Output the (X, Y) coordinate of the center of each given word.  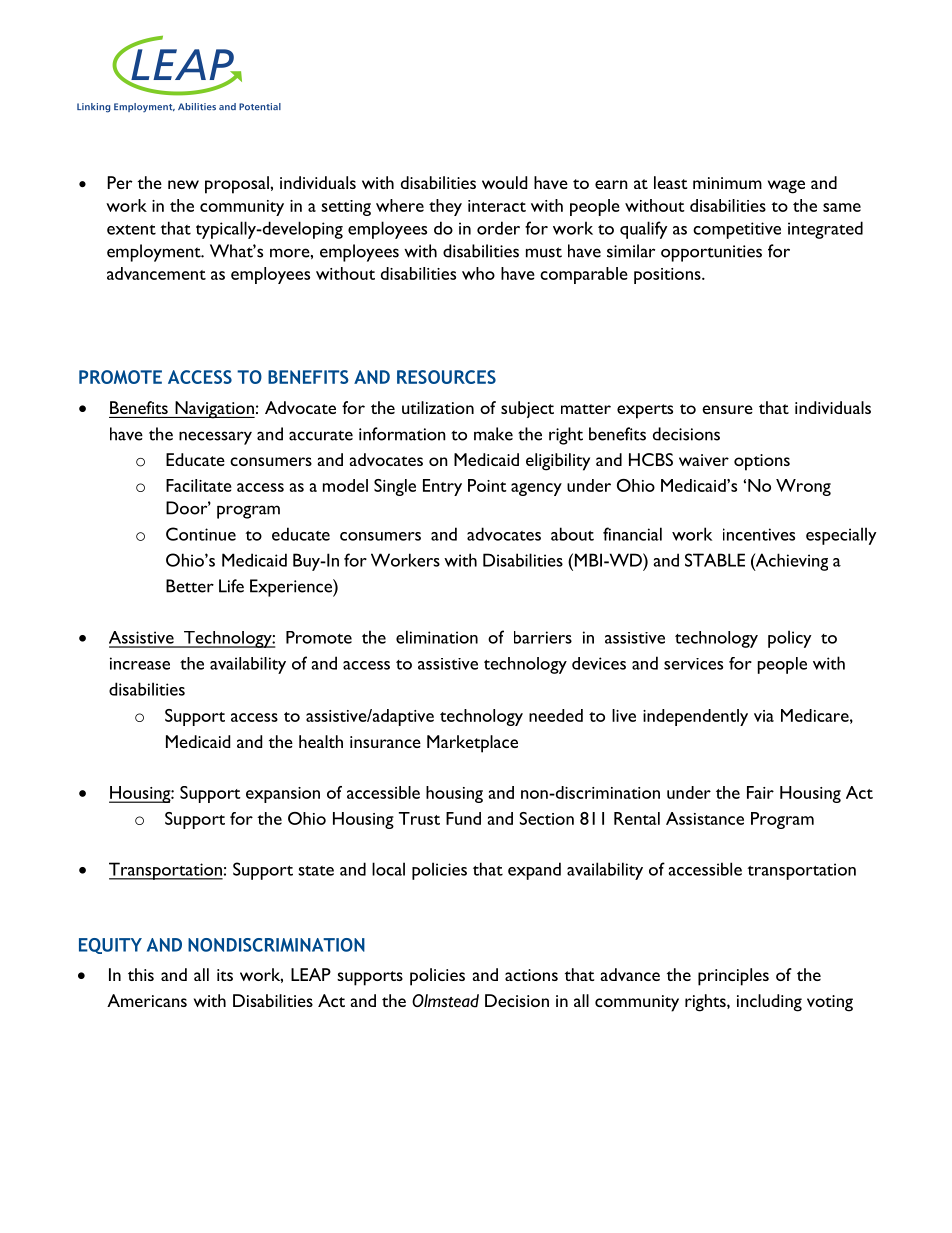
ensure (727, 409)
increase (140, 663)
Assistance (705, 818)
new (183, 184)
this (141, 974)
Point (487, 485)
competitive (737, 230)
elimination (437, 637)
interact (497, 206)
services (693, 664)
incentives (759, 534)
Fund (463, 818)
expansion (283, 795)
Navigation (214, 410)
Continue (201, 534)
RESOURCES (446, 377)
